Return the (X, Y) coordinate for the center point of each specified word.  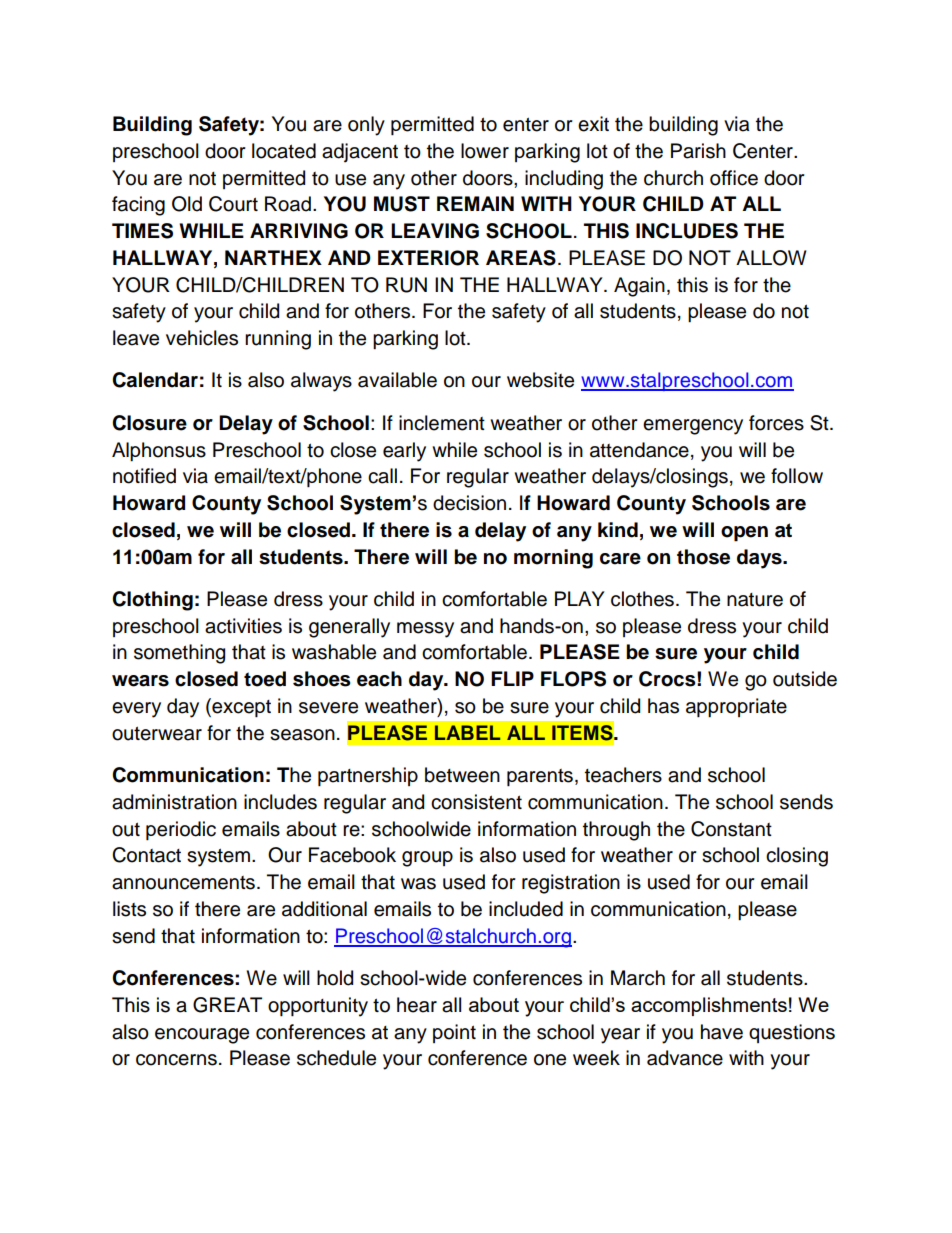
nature (755, 600)
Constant (731, 829)
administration (174, 802)
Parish (698, 151)
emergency (693, 427)
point (454, 1033)
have (722, 1032)
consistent (476, 802)
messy (425, 630)
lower (485, 151)
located (284, 151)
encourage (202, 1036)
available (397, 380)
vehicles (202, 338)
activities (243, 626)
